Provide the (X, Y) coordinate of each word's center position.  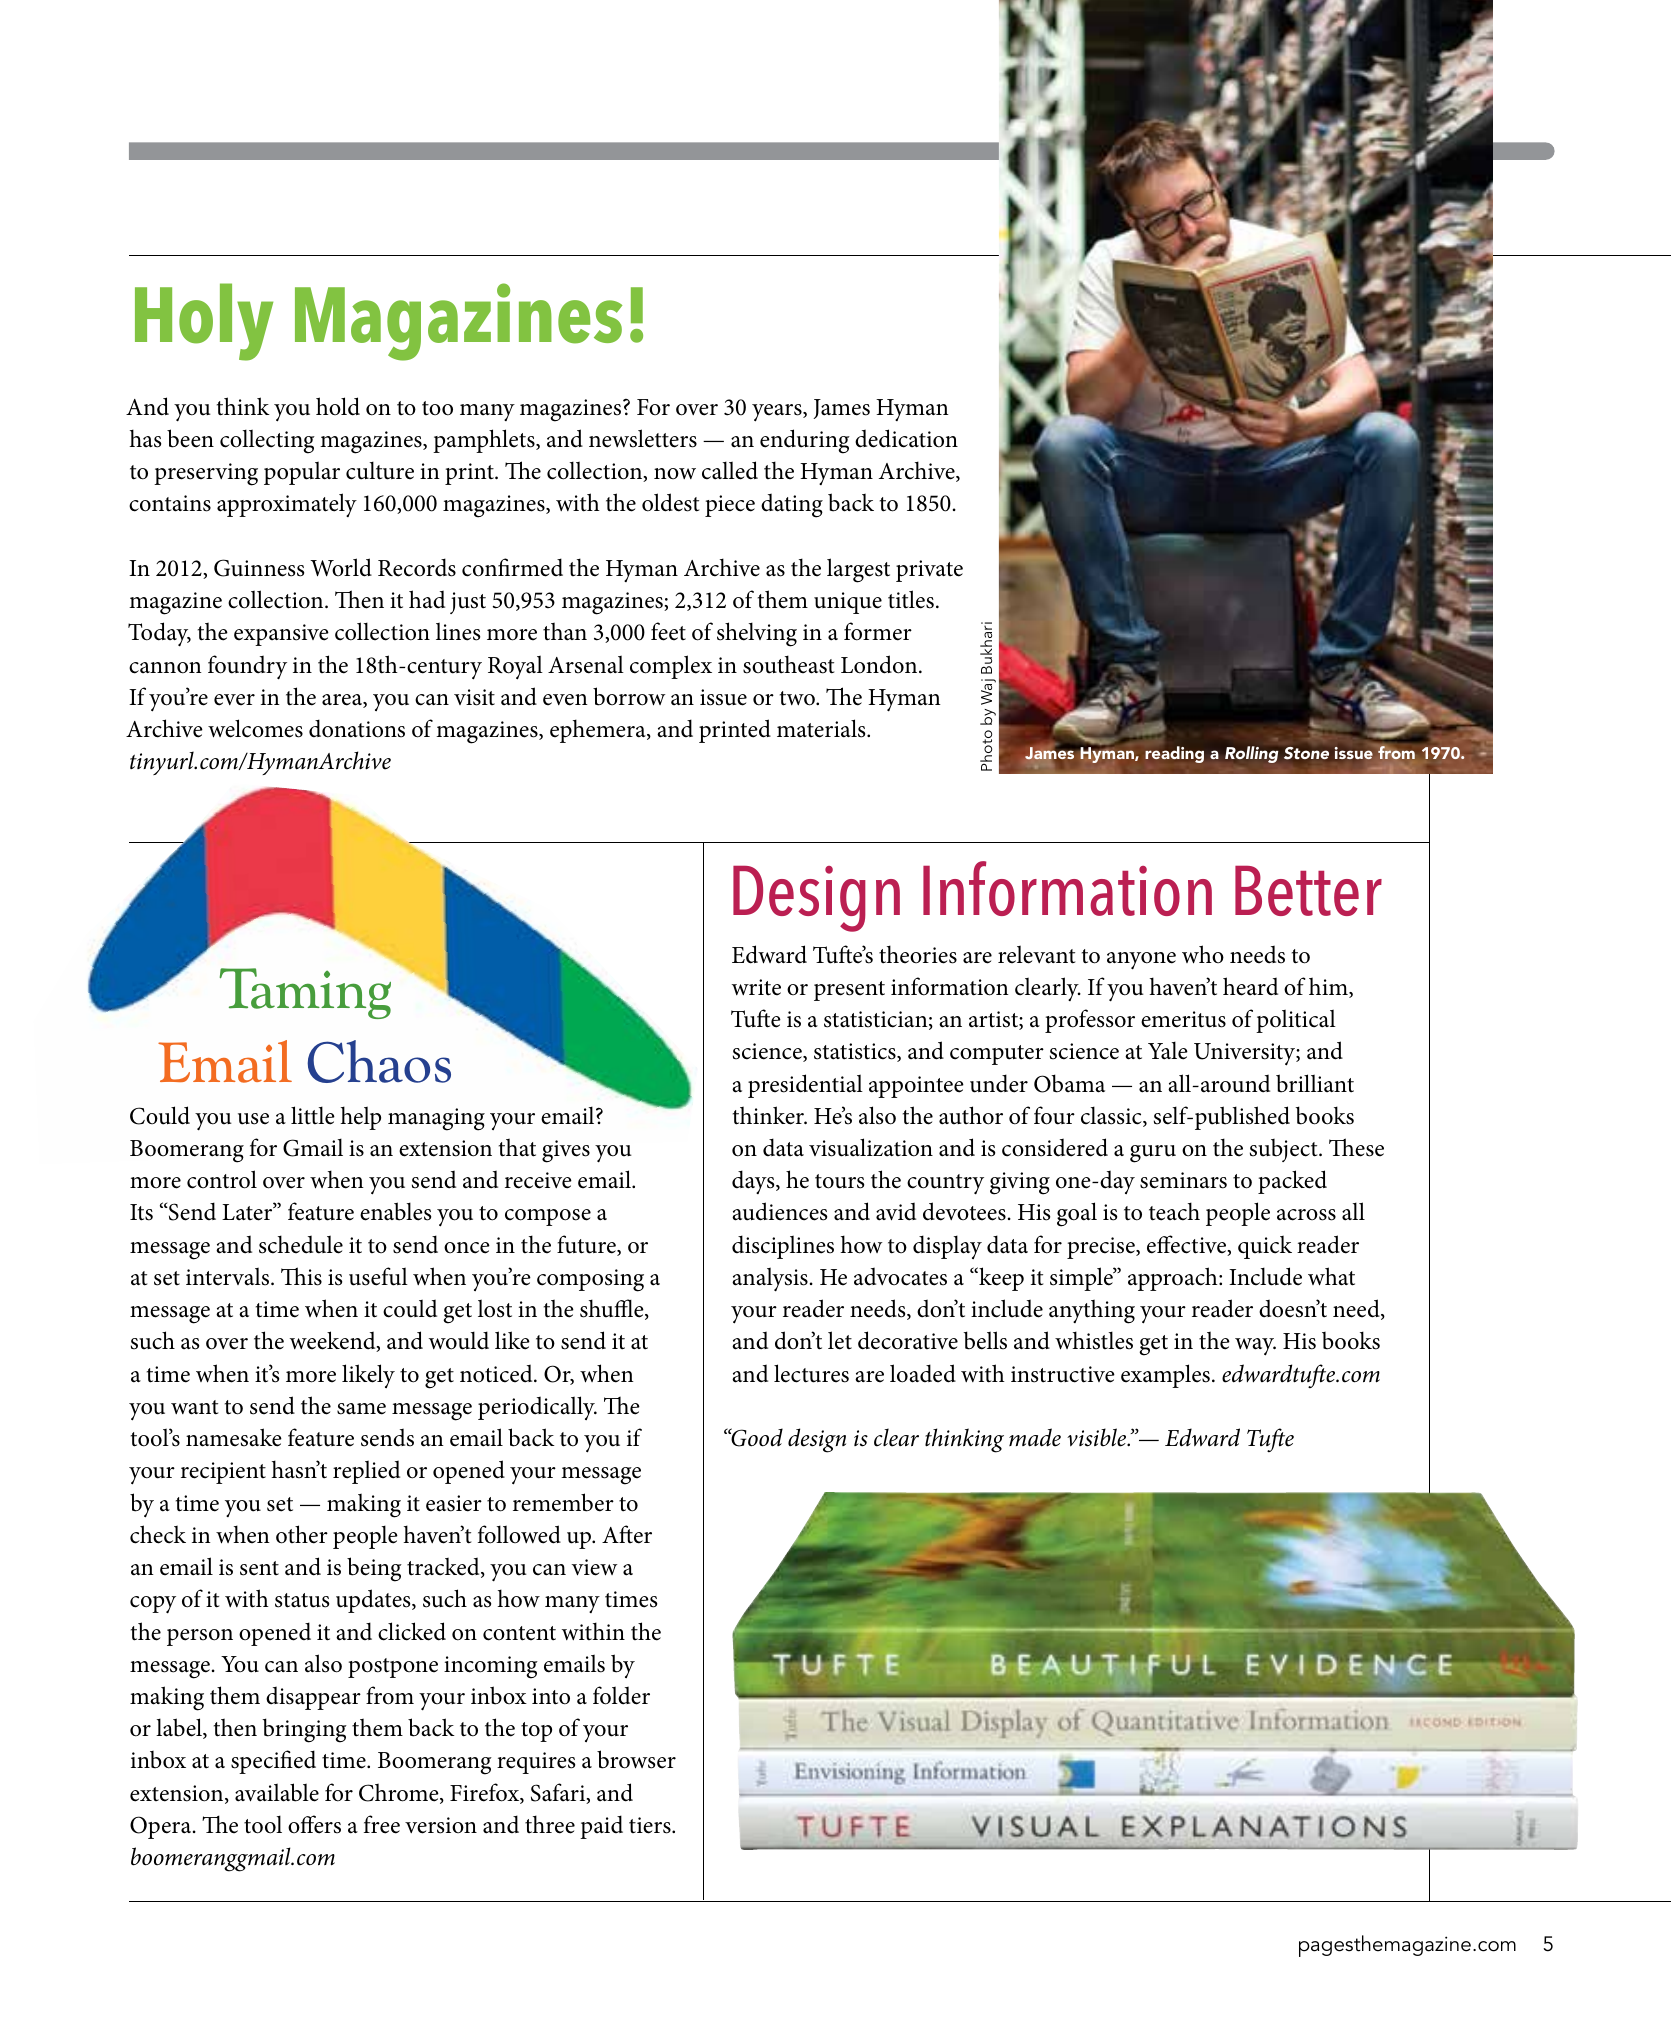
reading (1175, 754)
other (302, 1534)
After (627, 1534)
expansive (281, 635)
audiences (779, 1211)
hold (338, 406)
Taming (305, 993)
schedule (301, 1244)
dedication (906, 438)
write (756, 987)
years (778, 413)
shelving (757, 634)
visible (1098, 1437)
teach (1174, 1211)
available (277, 1792)
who (1203, 954)
